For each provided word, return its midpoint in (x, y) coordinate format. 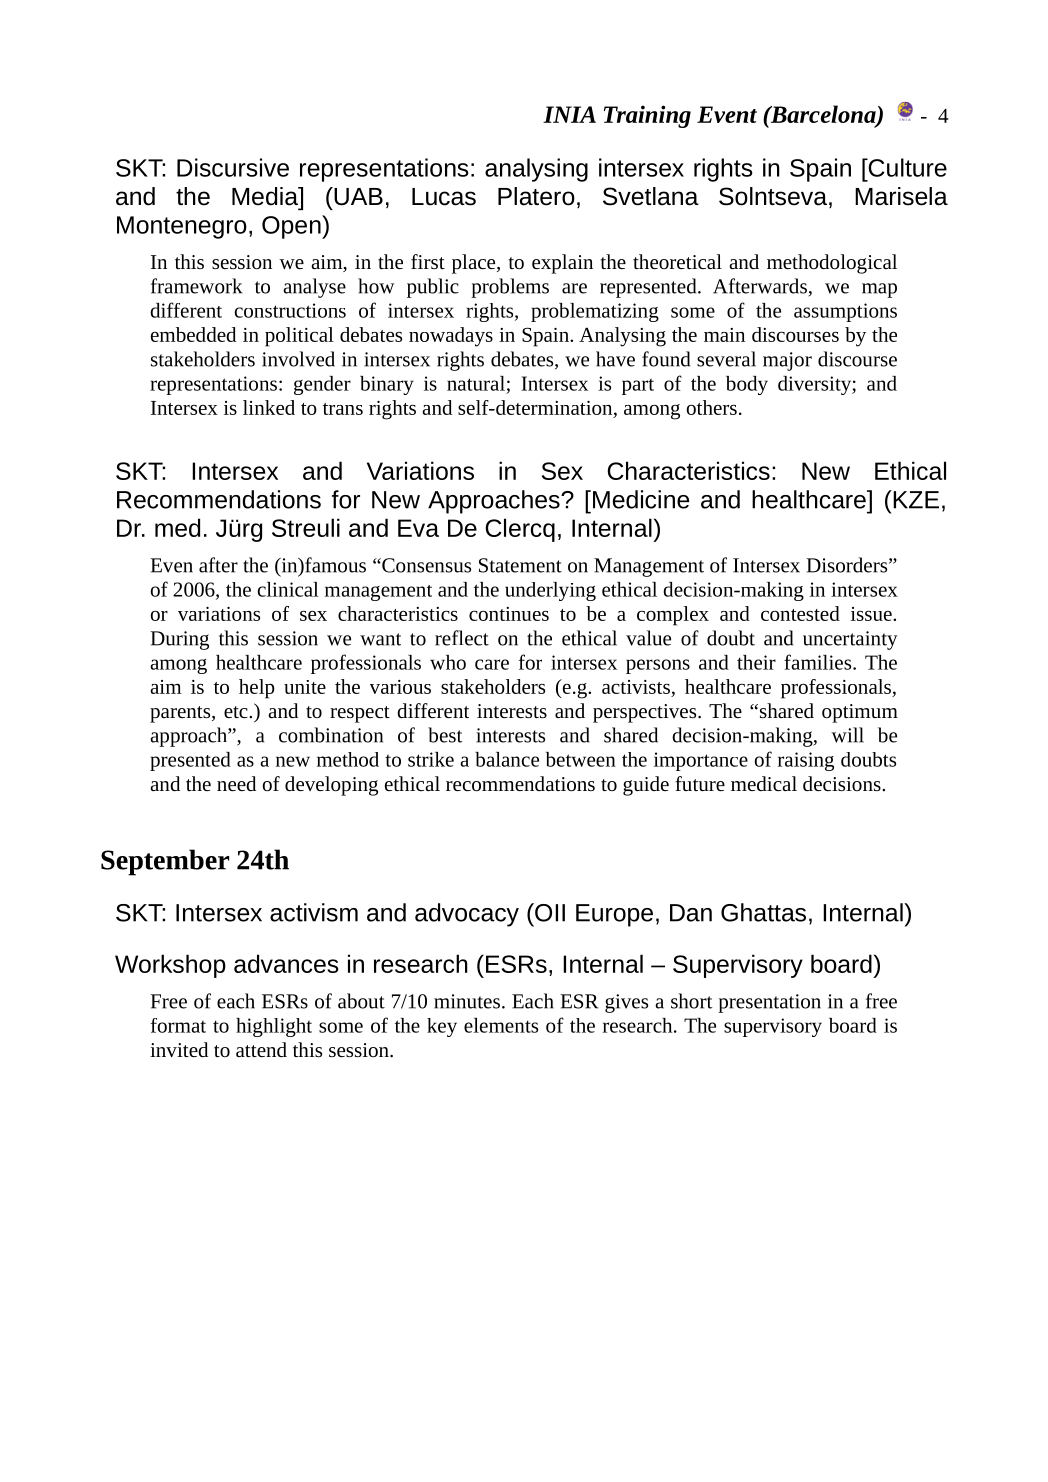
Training (647, 116)
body (747, 385)
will (847, 735)
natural (476, 383)
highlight (274, 1027)
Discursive (233, 167)
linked (269, 407)
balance (507, 759)
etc (237, 712)
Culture (906, 167)
